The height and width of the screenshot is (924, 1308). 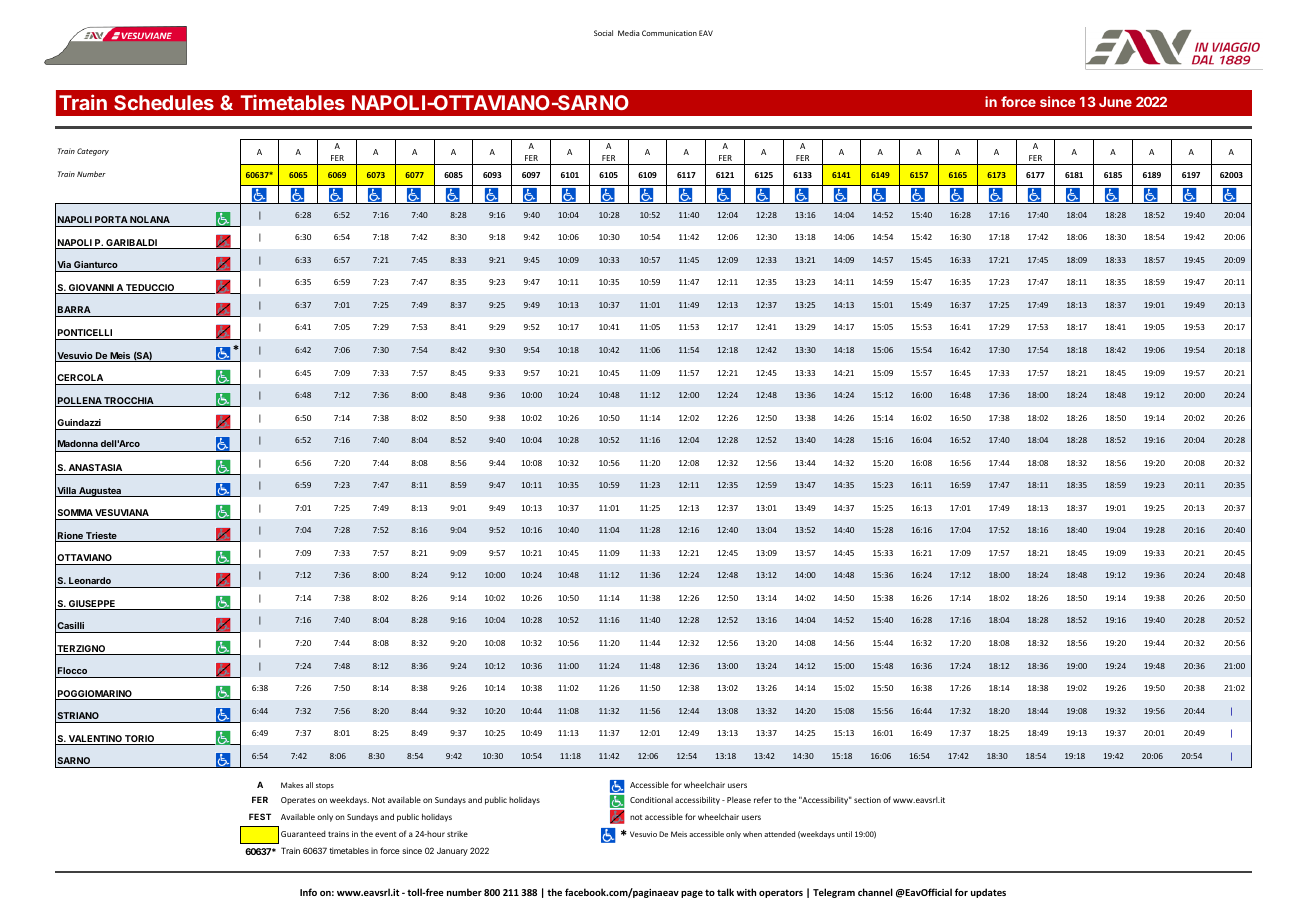 What do you see at coordinates (651, 799) in the screenshot?
I see `Conditional` at bounding box center [651, 799].
